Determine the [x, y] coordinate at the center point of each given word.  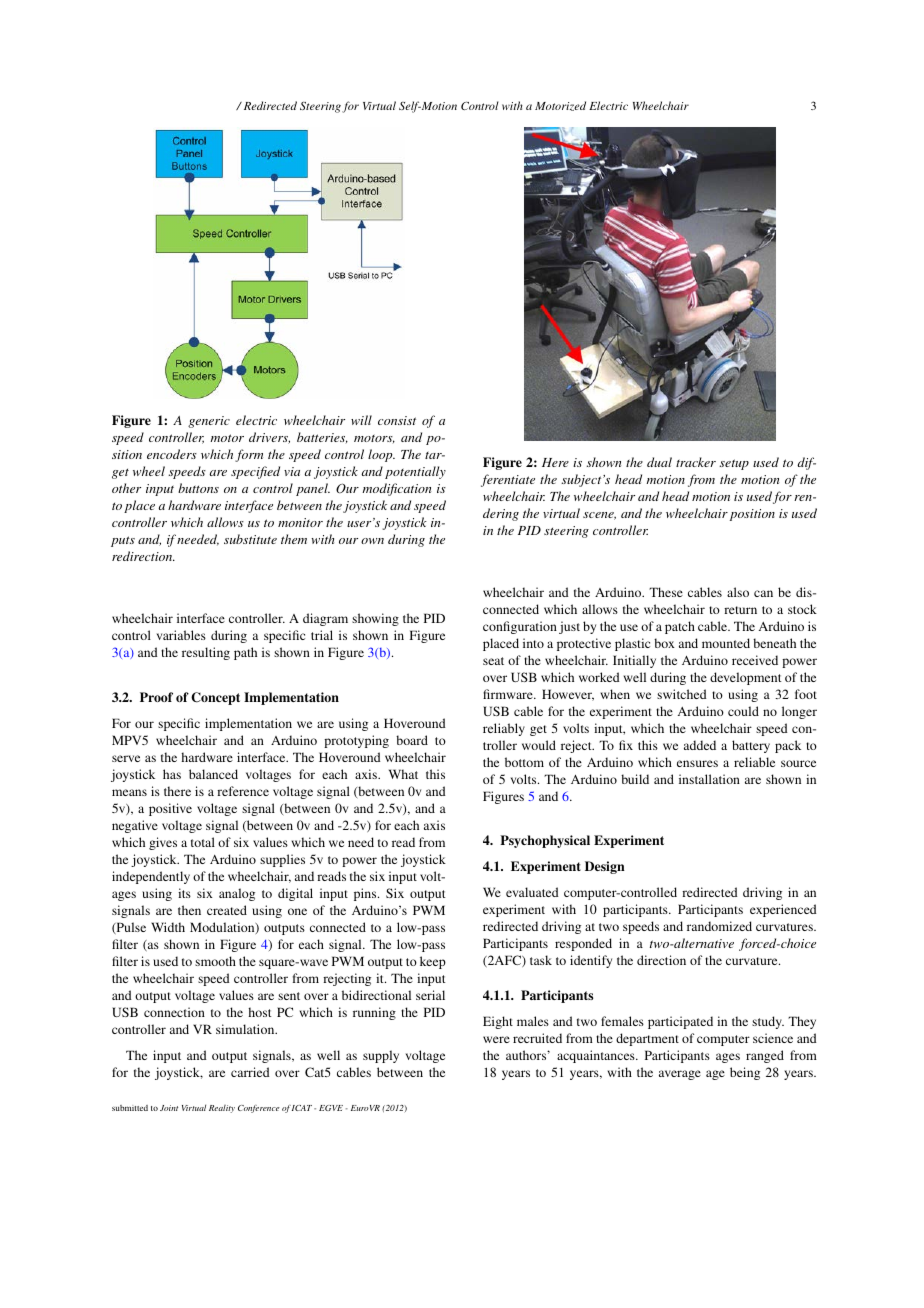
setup [734, 464]
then [189, 910]
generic [209, 422]
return [740, 610]
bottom [524, 762]
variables [181, 635]
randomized [719, 926]
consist [397, 420]
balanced [213, 774]
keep [433, 962]
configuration [520, 627]
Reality [222, 1109]
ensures [697, 763]
